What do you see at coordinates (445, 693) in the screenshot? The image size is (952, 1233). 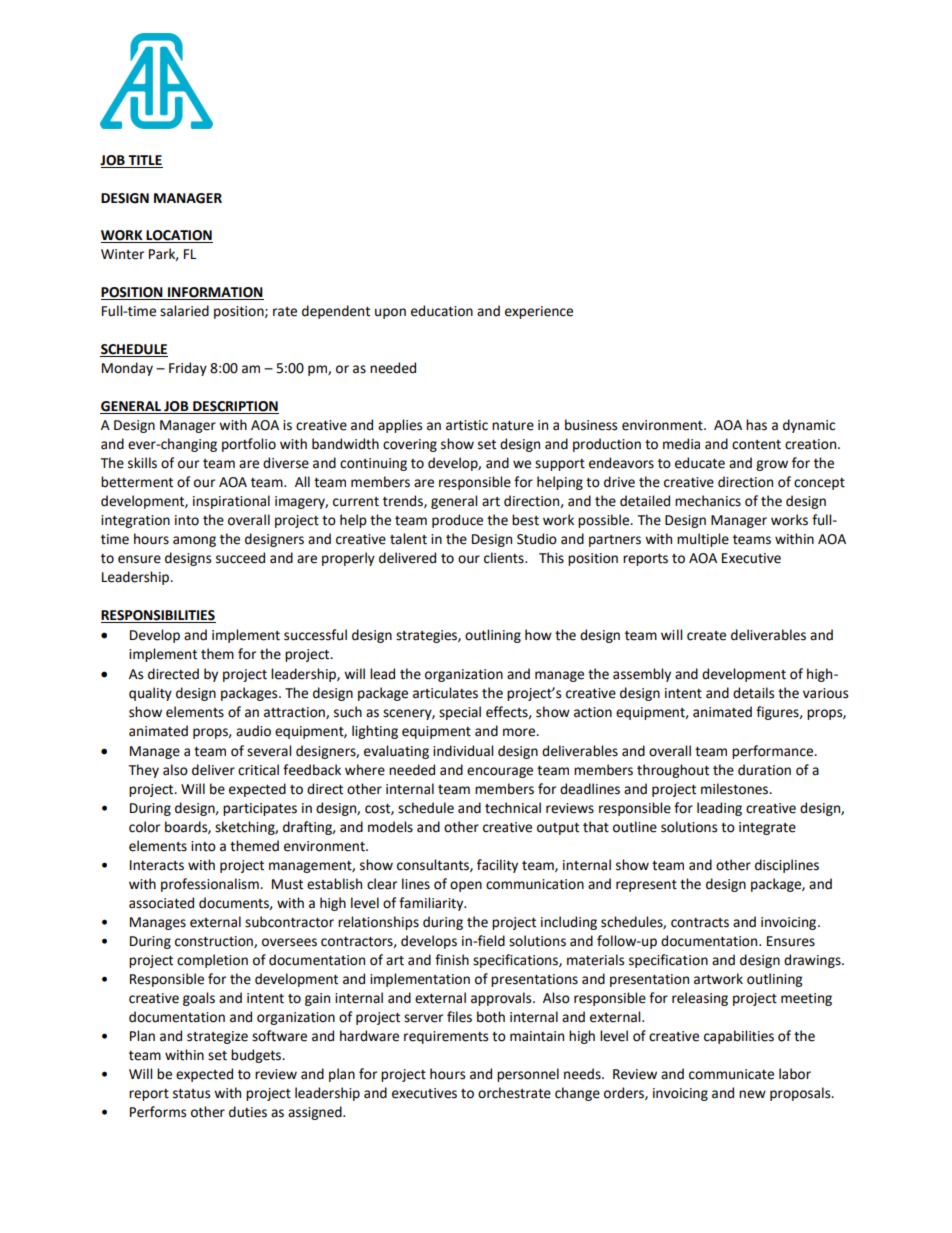 I see `articulates` at bounding box center [445, 693].
